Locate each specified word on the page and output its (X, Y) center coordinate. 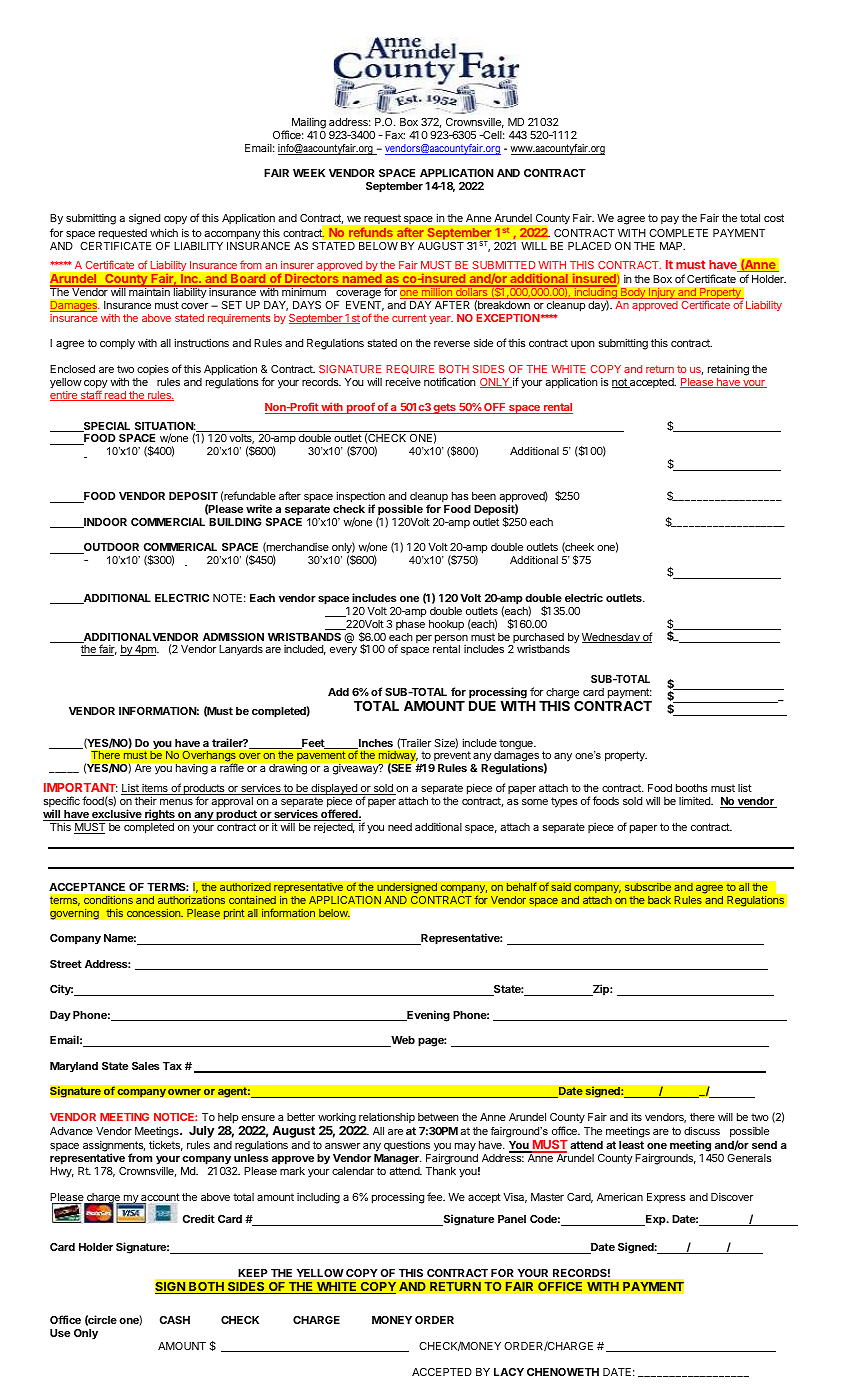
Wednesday (612, 638)
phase (410, 625)
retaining (728, 370)
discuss (702, 1130)
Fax (395, 135)
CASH (175, 1320)
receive (403, 382)
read (115, 396)
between (438, 1117)
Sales (146, 1066)
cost (774, 218)
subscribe (648, 887)
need (400, 827)
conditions (108, 900)
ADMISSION (233, 637)
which (164, 232)
